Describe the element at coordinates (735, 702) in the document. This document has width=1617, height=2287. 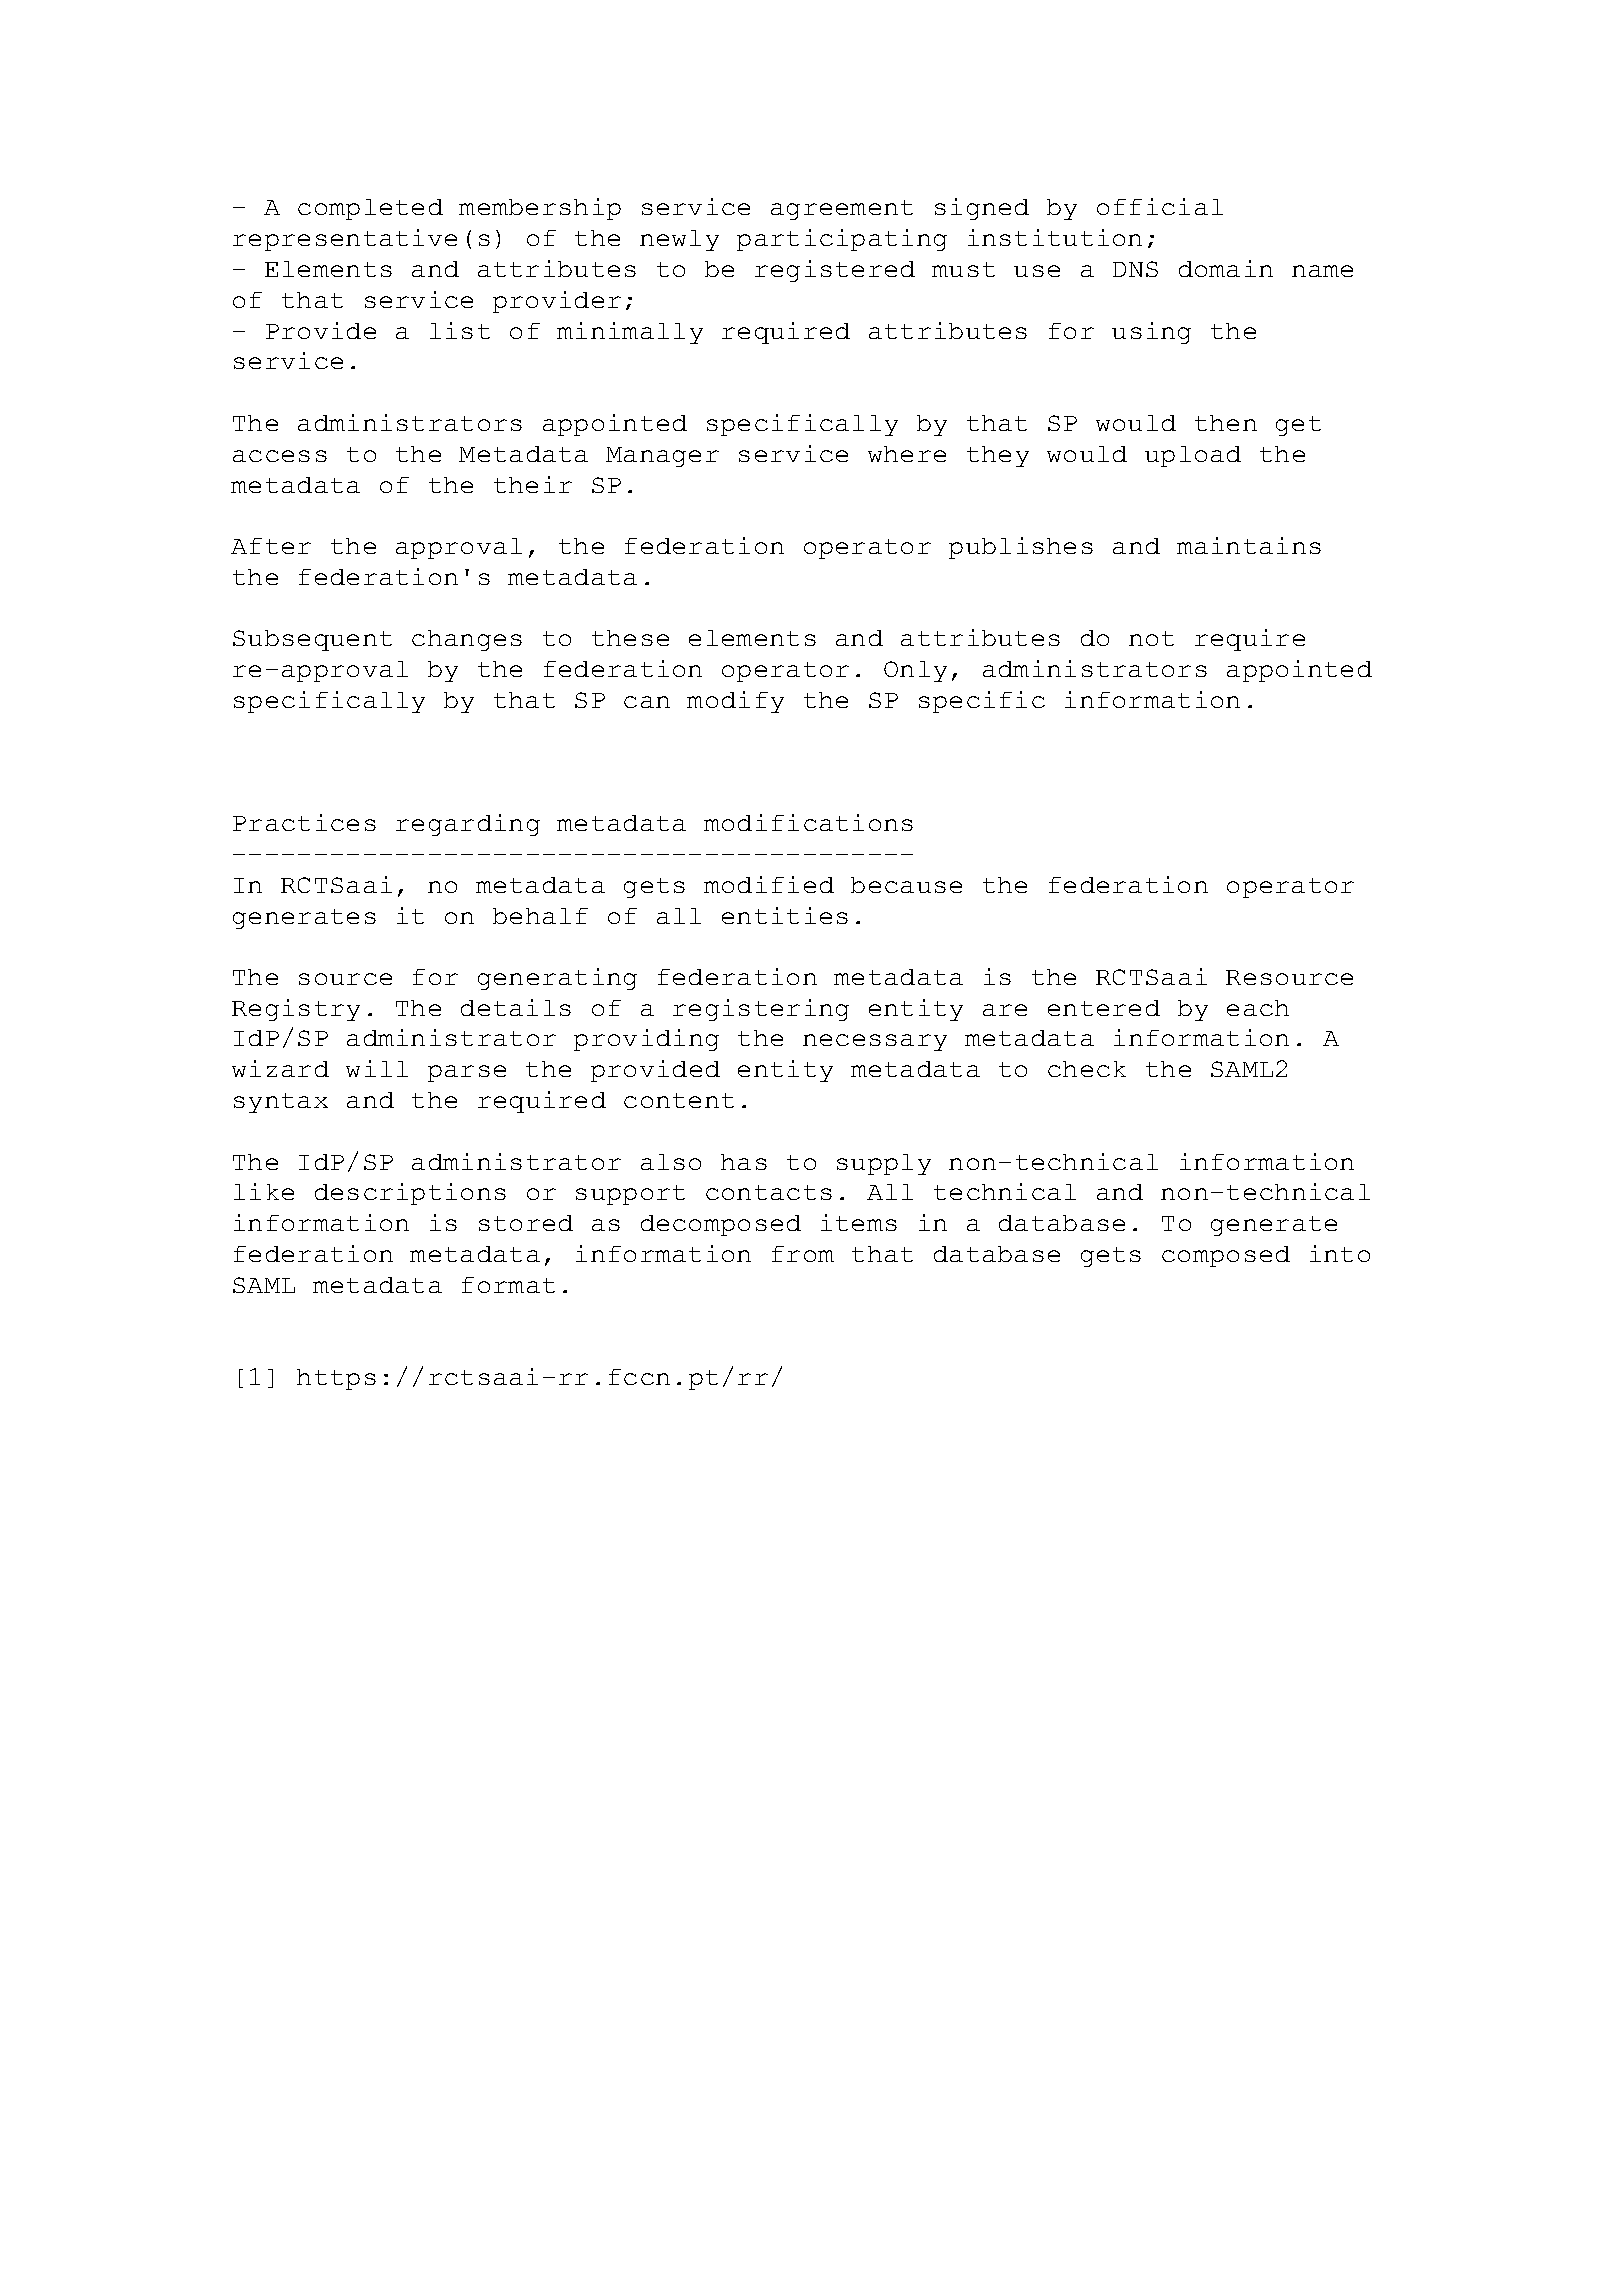
I see `modify` at that location.
